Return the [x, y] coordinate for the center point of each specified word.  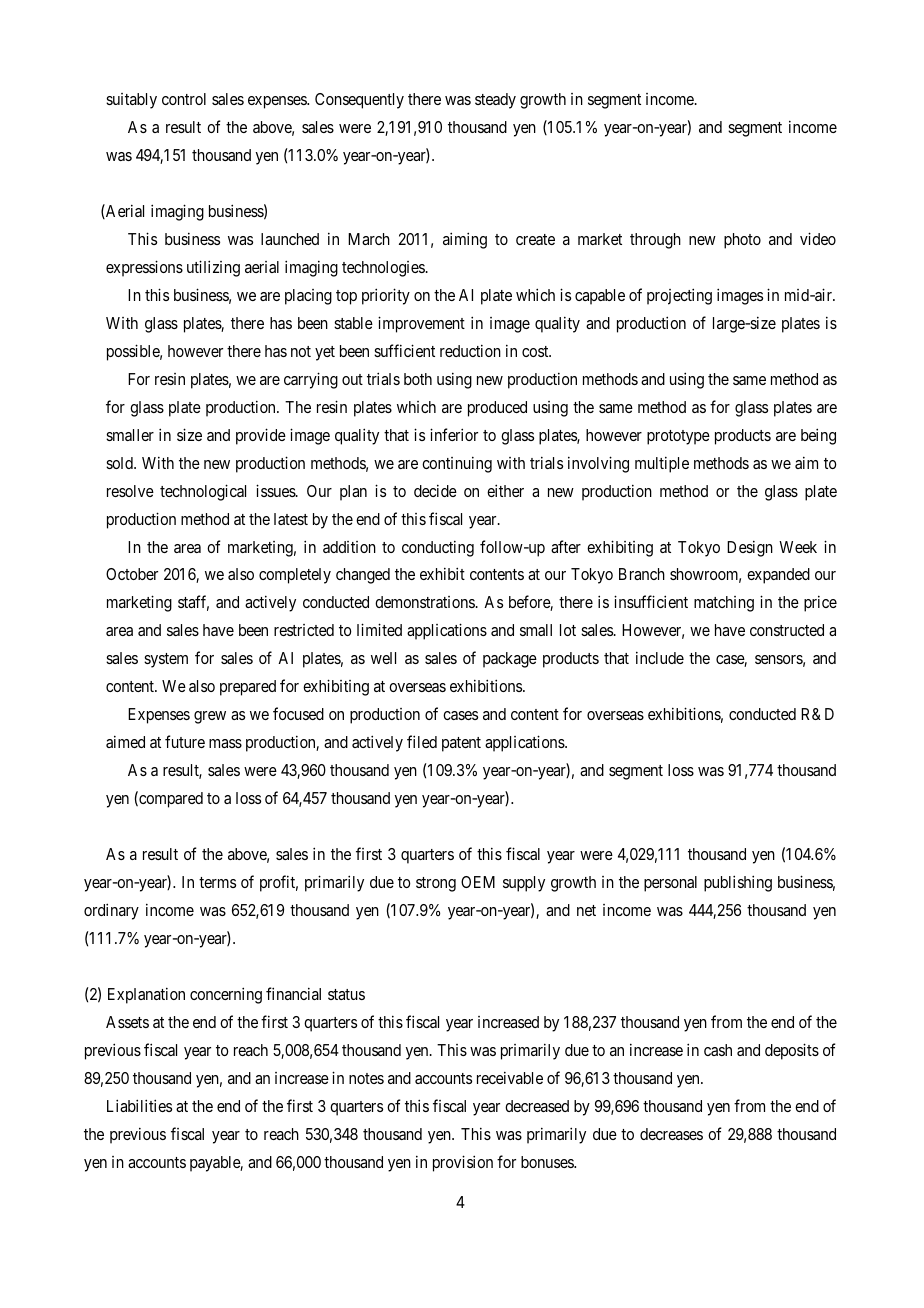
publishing [738, 883]
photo [742, 241]
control [184, 99]
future [185, 741]
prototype [678, 437]
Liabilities [139, 1105]
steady [495, 101]
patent [461, 744]
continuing [457, 464]
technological [203, 492]
